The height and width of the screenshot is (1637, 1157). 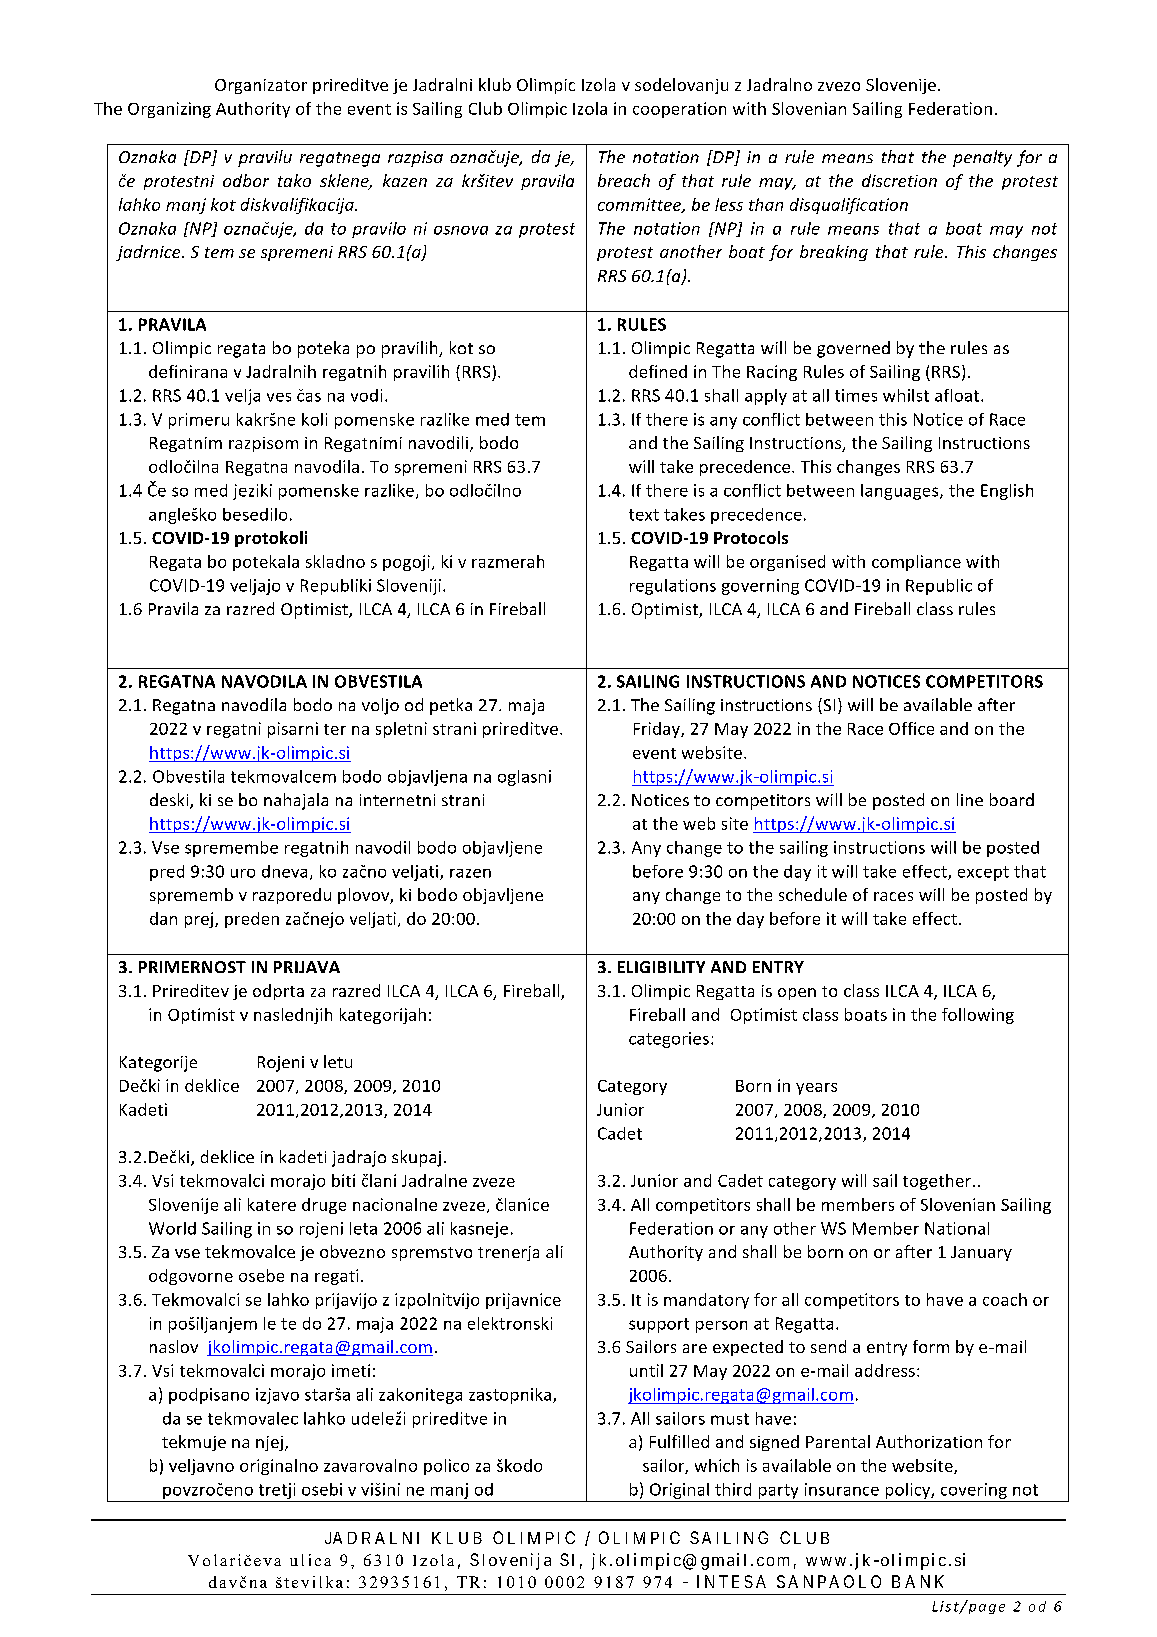 What do you see at coordinates (624, 180) in the screenshot?
I see `breach` at bounding box center [624, 180].
